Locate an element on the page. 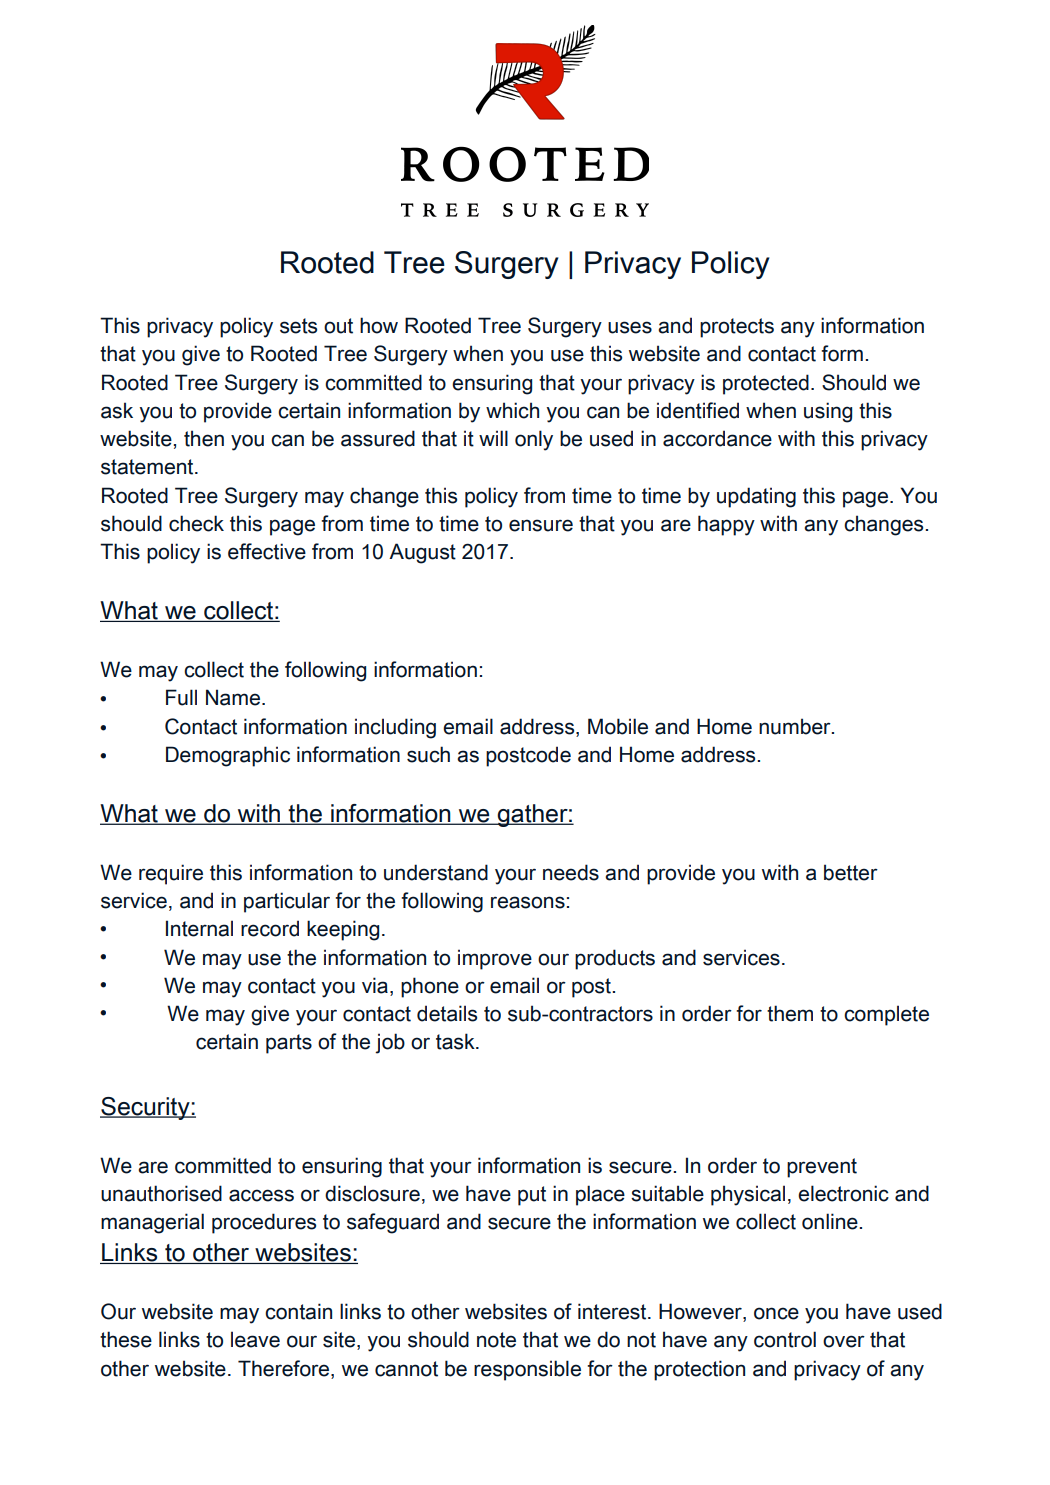  control is located at coordinates (785, 1339).
